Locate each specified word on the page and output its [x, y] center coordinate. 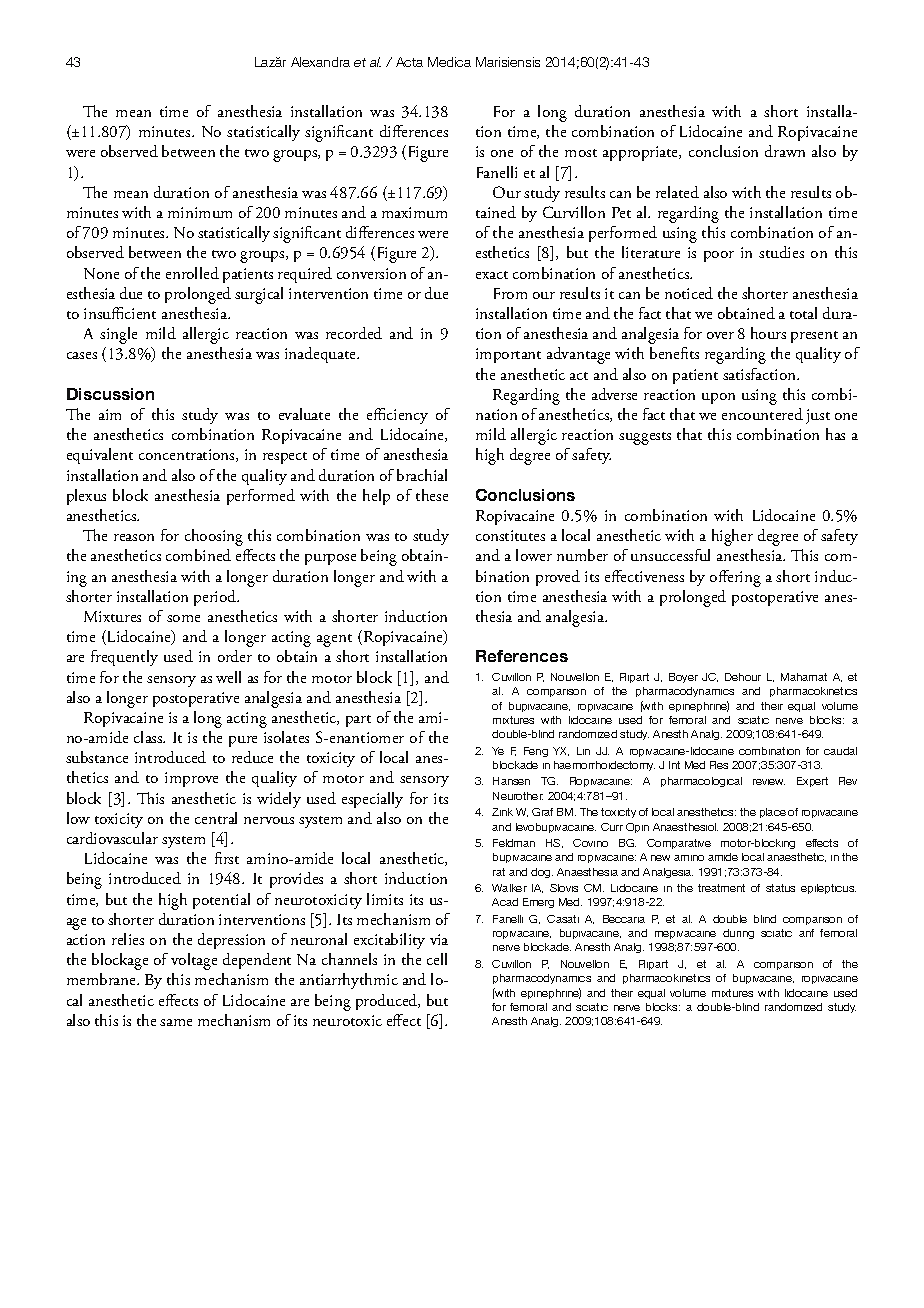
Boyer [683, 678]
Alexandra [320, 62]
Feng [536, 752]
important [508, 355]
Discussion [110, 394]
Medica [449, 62]
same [176, 1022]
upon [718, 398]
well [228, 677]
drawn [785, 151]
